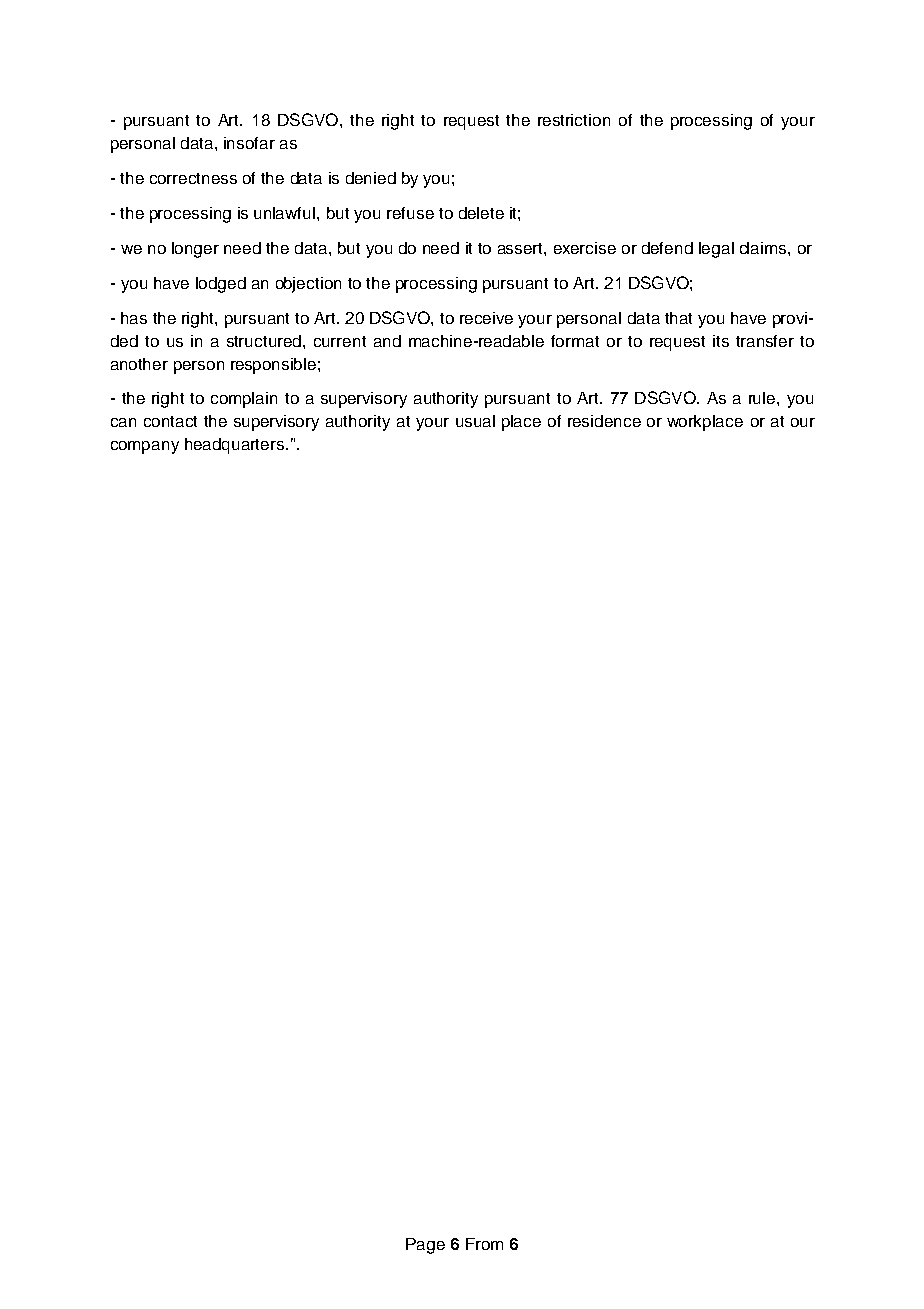  What do you see at coordinates (425, 1246) in the page?
I see `Page` at bounding box center [425, 1246].
